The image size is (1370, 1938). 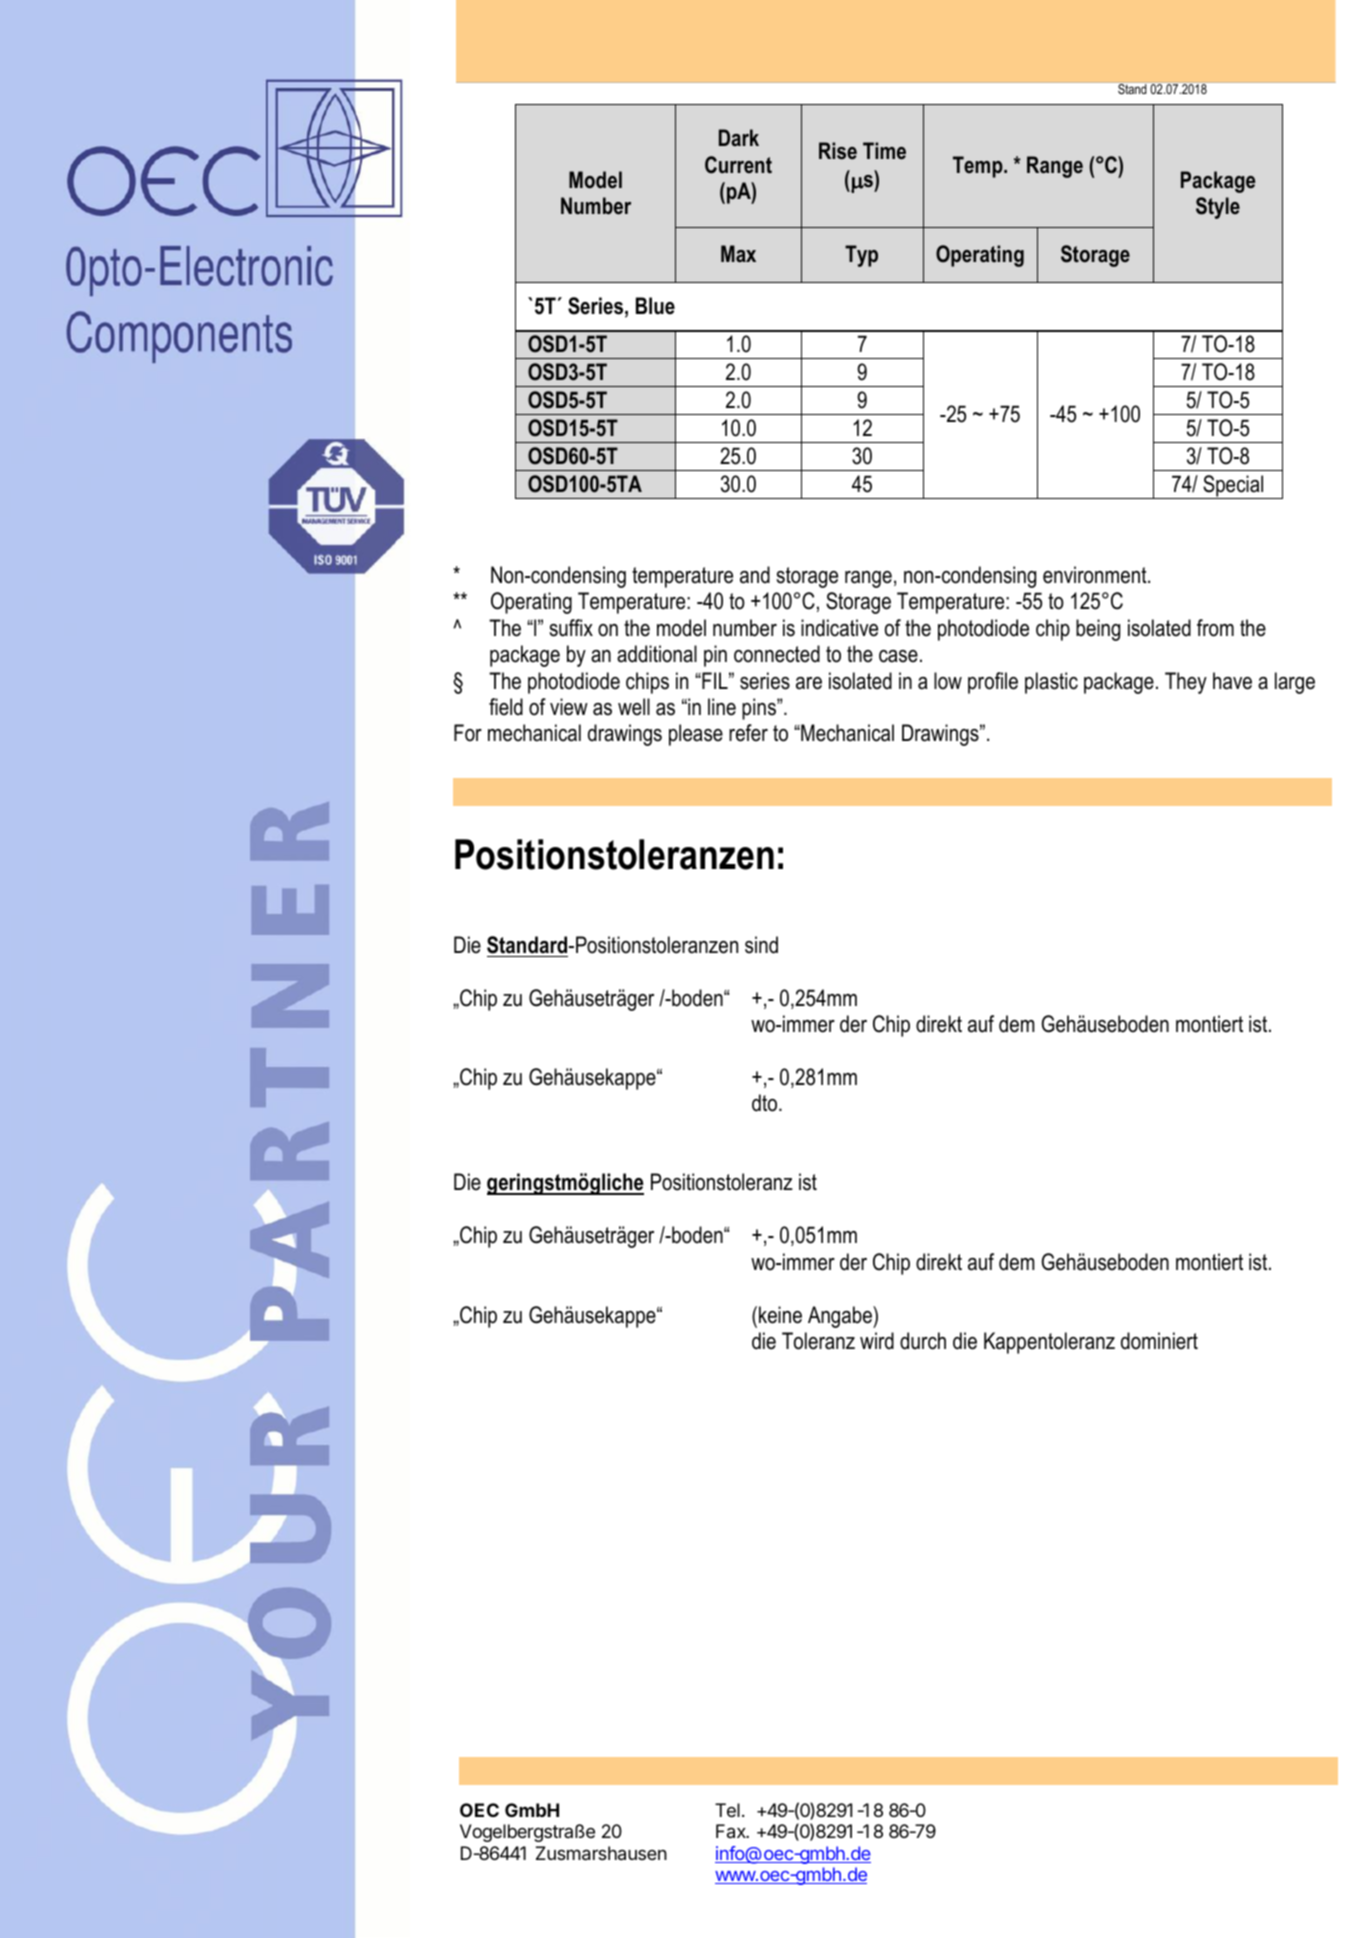 What do you see at coordinates (780, 1315) in the screenshot?
I see `keine` at bounding box center [780, 1315].
